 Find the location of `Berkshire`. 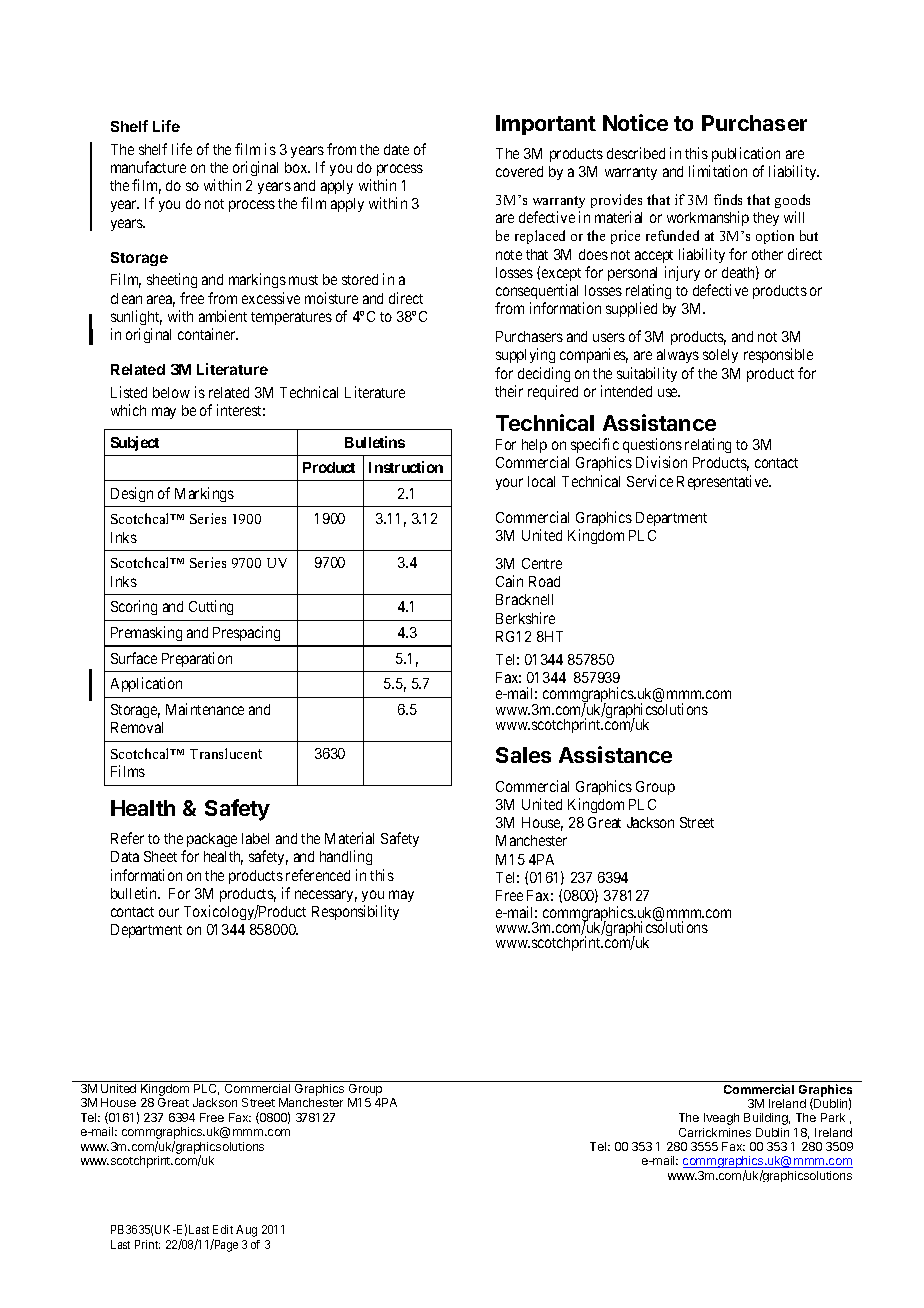

Berkshire is located at coordinates (525, 618).
